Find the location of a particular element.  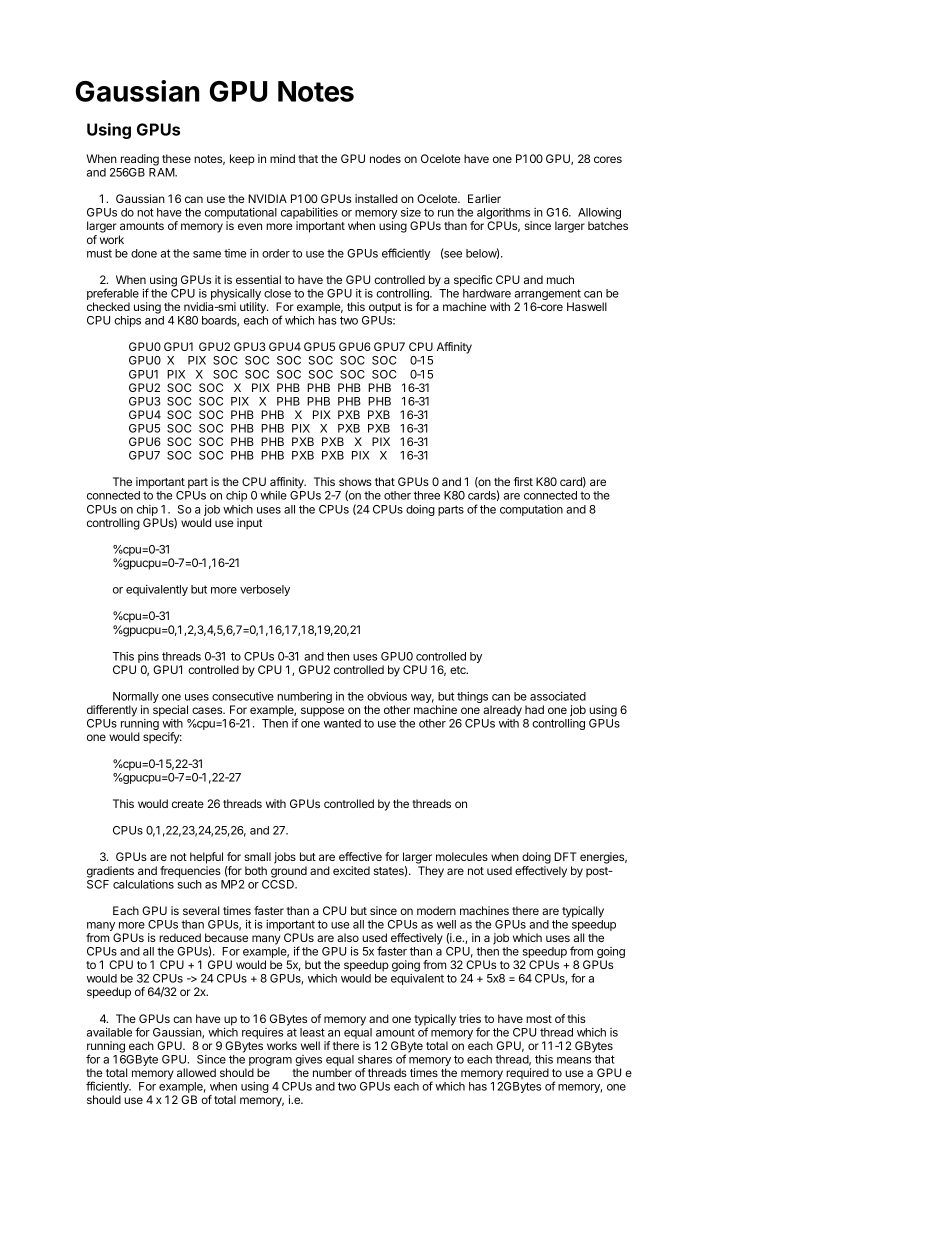

shows is located at coordinates (355, 481).
